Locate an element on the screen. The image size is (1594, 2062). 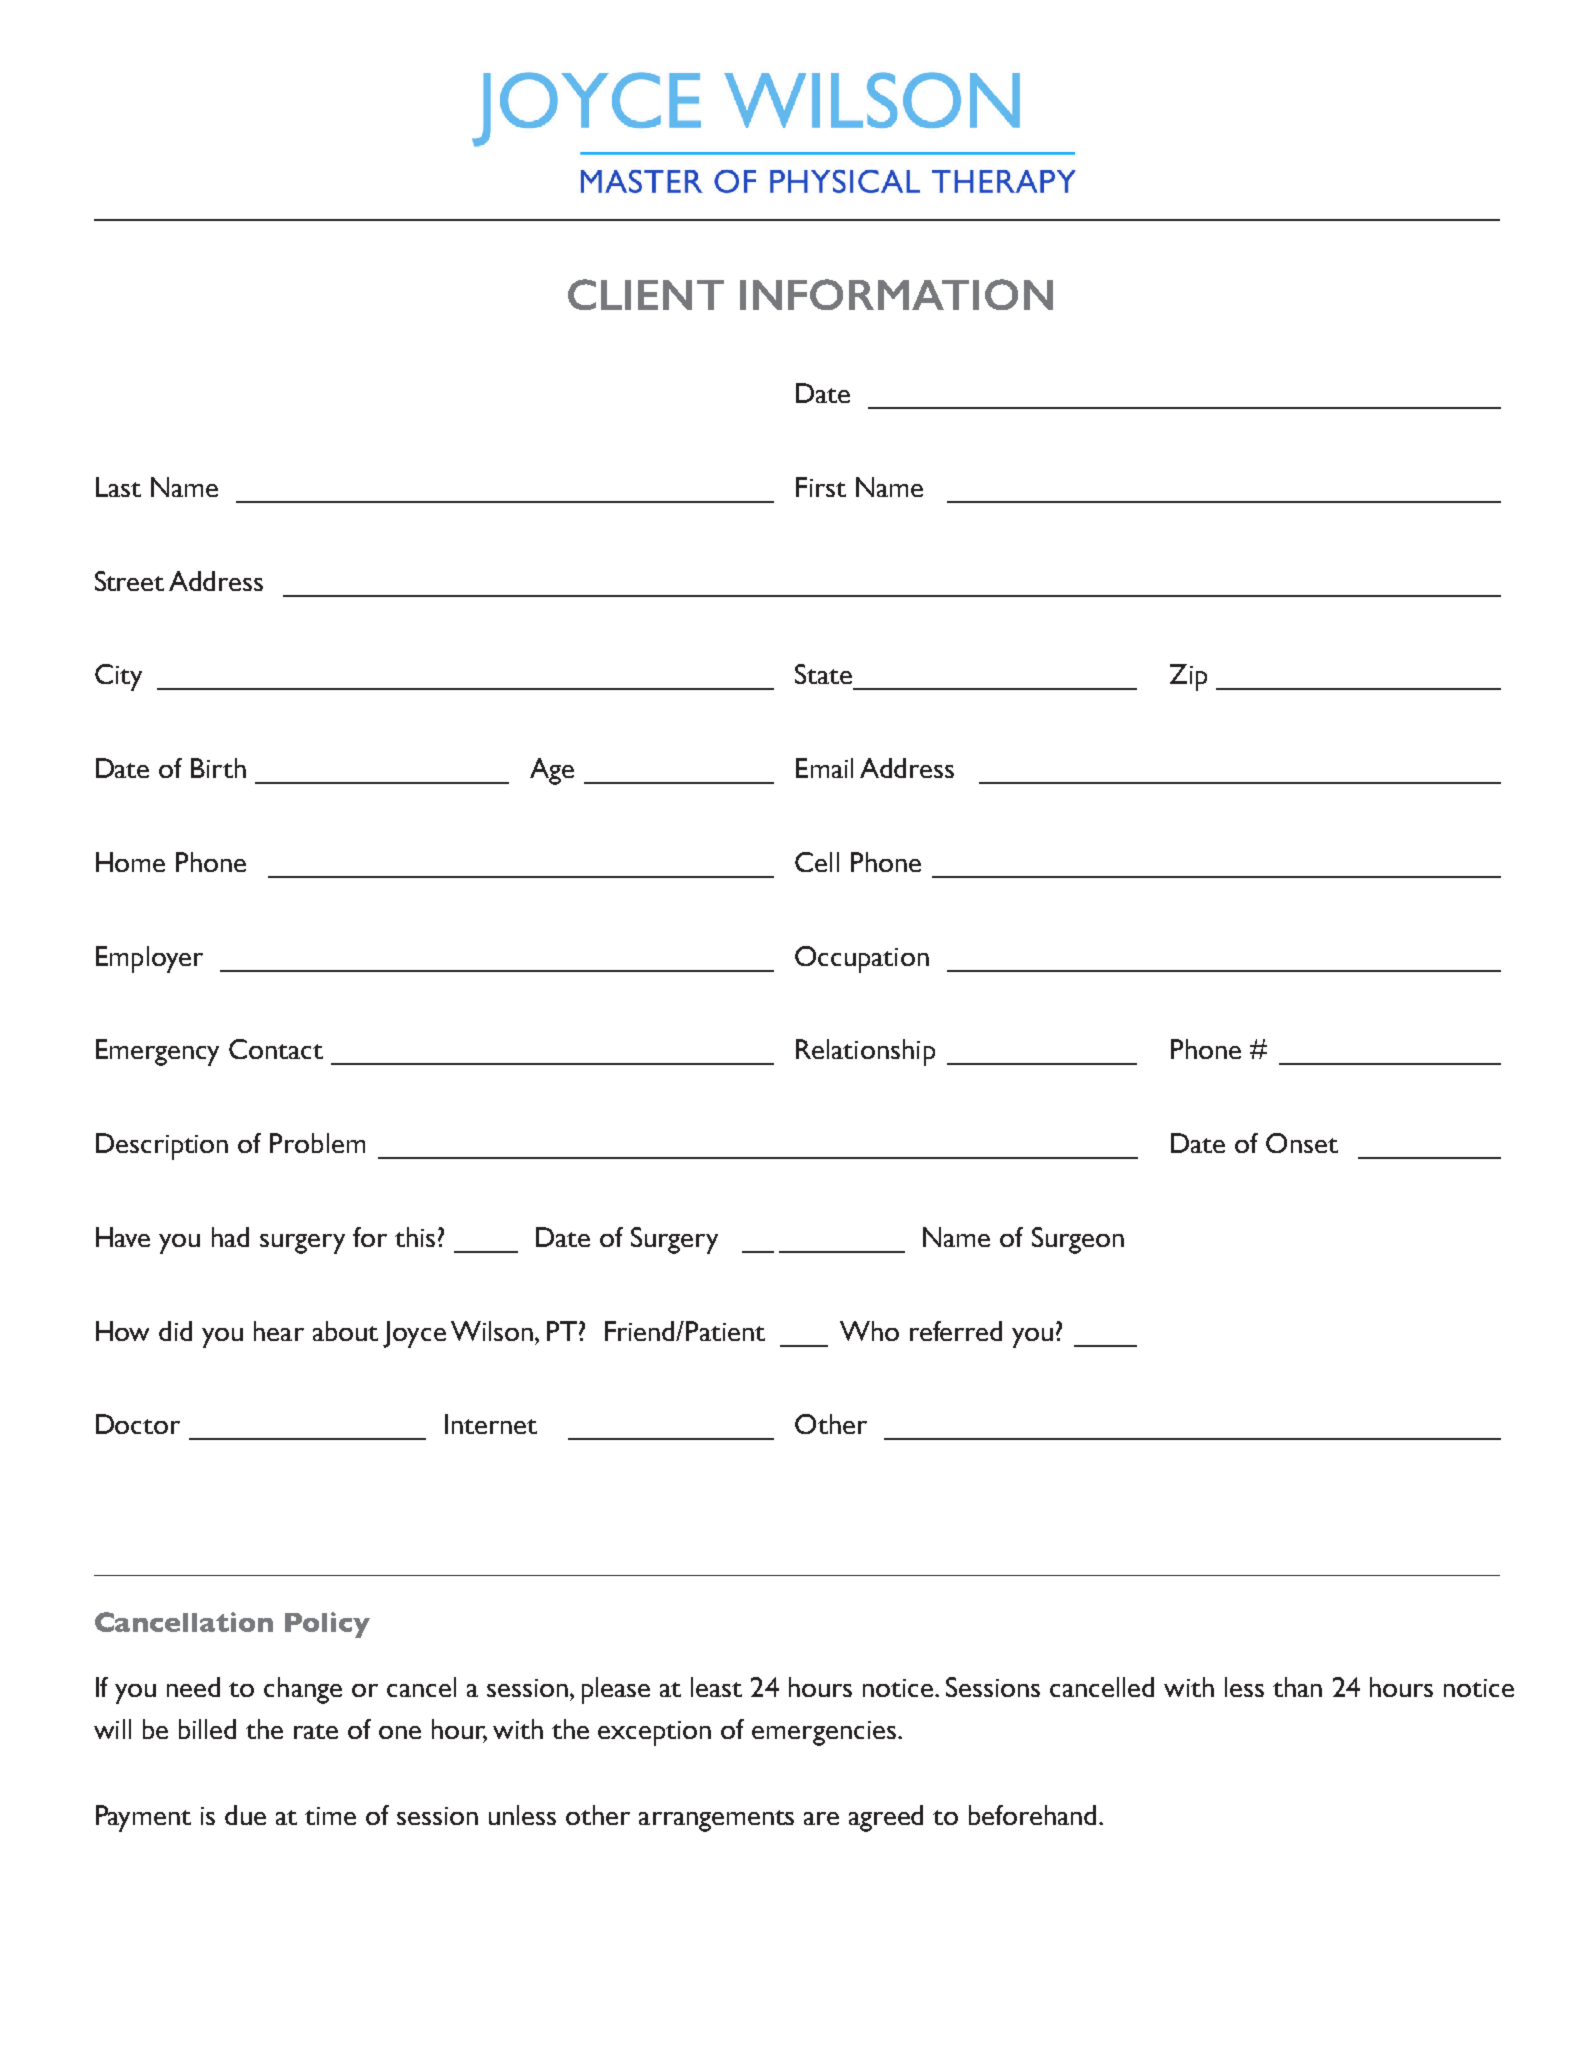
Doctor is located at coordinates (138, 1424).
